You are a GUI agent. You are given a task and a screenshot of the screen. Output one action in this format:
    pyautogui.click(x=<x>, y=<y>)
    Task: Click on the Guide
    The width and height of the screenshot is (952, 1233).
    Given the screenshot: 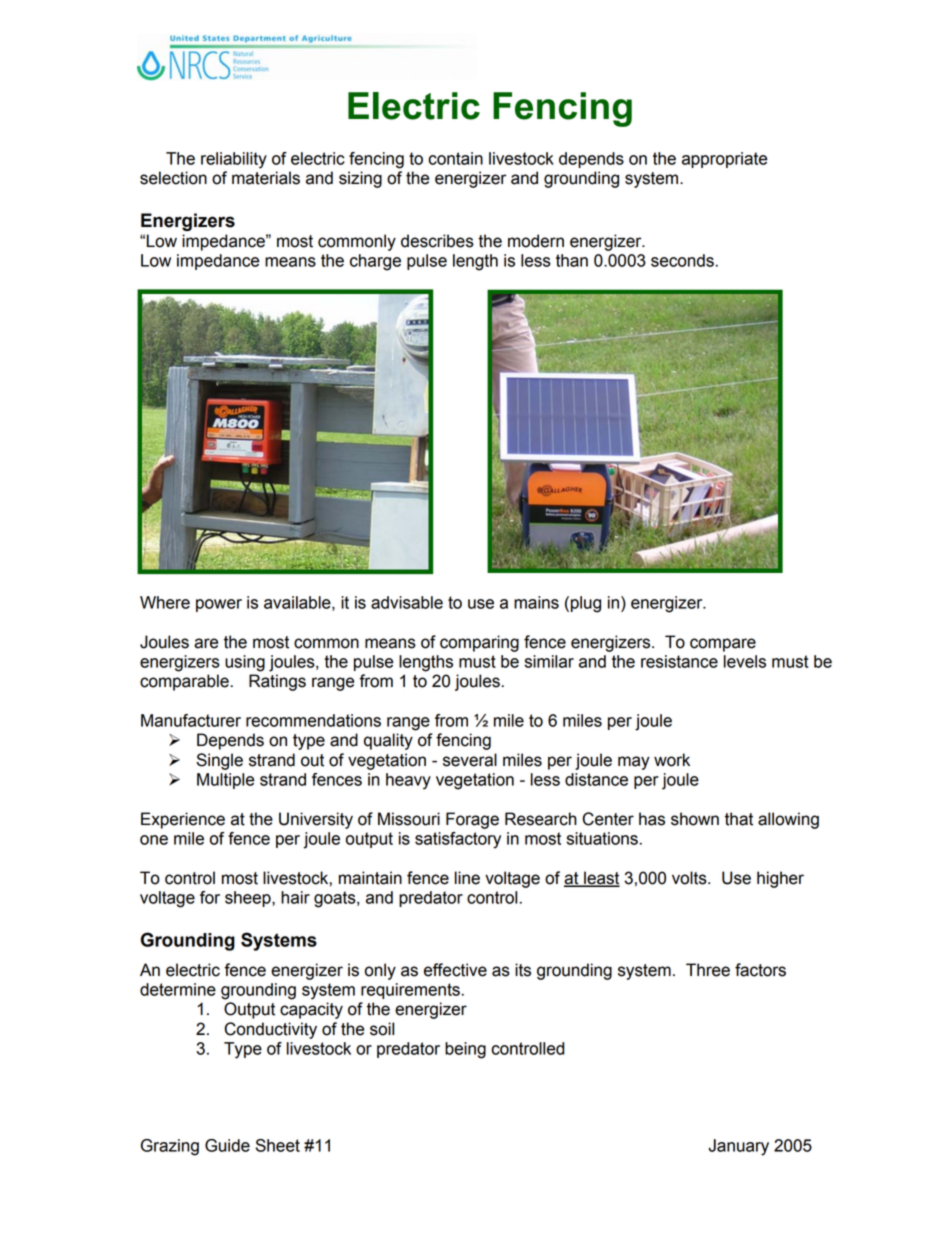 What is the action you would take?
    pyautogui.click(x=227, y=1145)
